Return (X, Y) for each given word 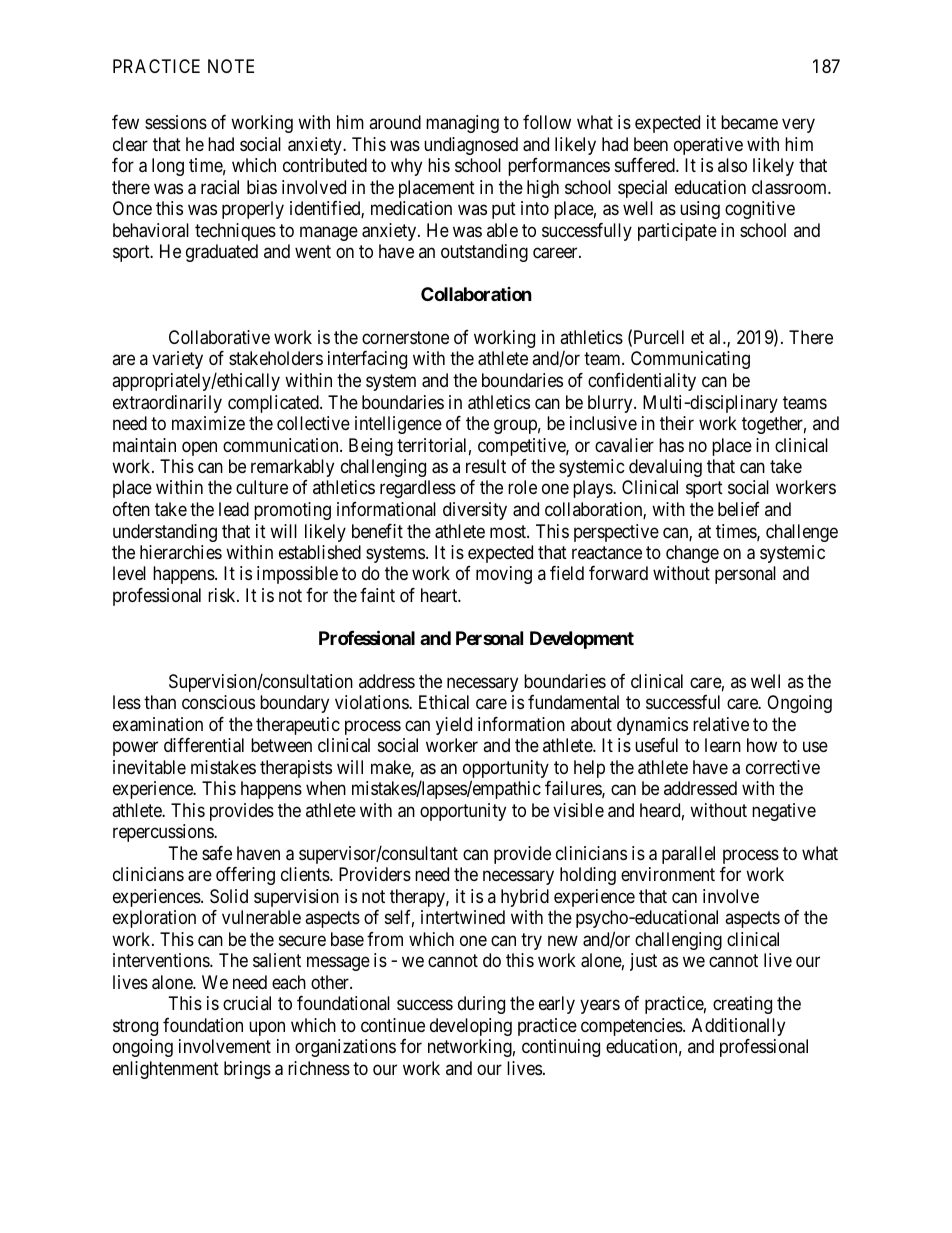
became (749, 122)
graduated (222, 253)
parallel (688, 855)
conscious (218, 702)
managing (462, 124)
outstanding (484, 253)
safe (217, 853)
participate (677, 232)
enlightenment (166, 1070)
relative (721, 724)
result (486, 466)
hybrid (525, 898)
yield (454, 726)
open (199, 448)
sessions (176, 122)
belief (739, 509)
